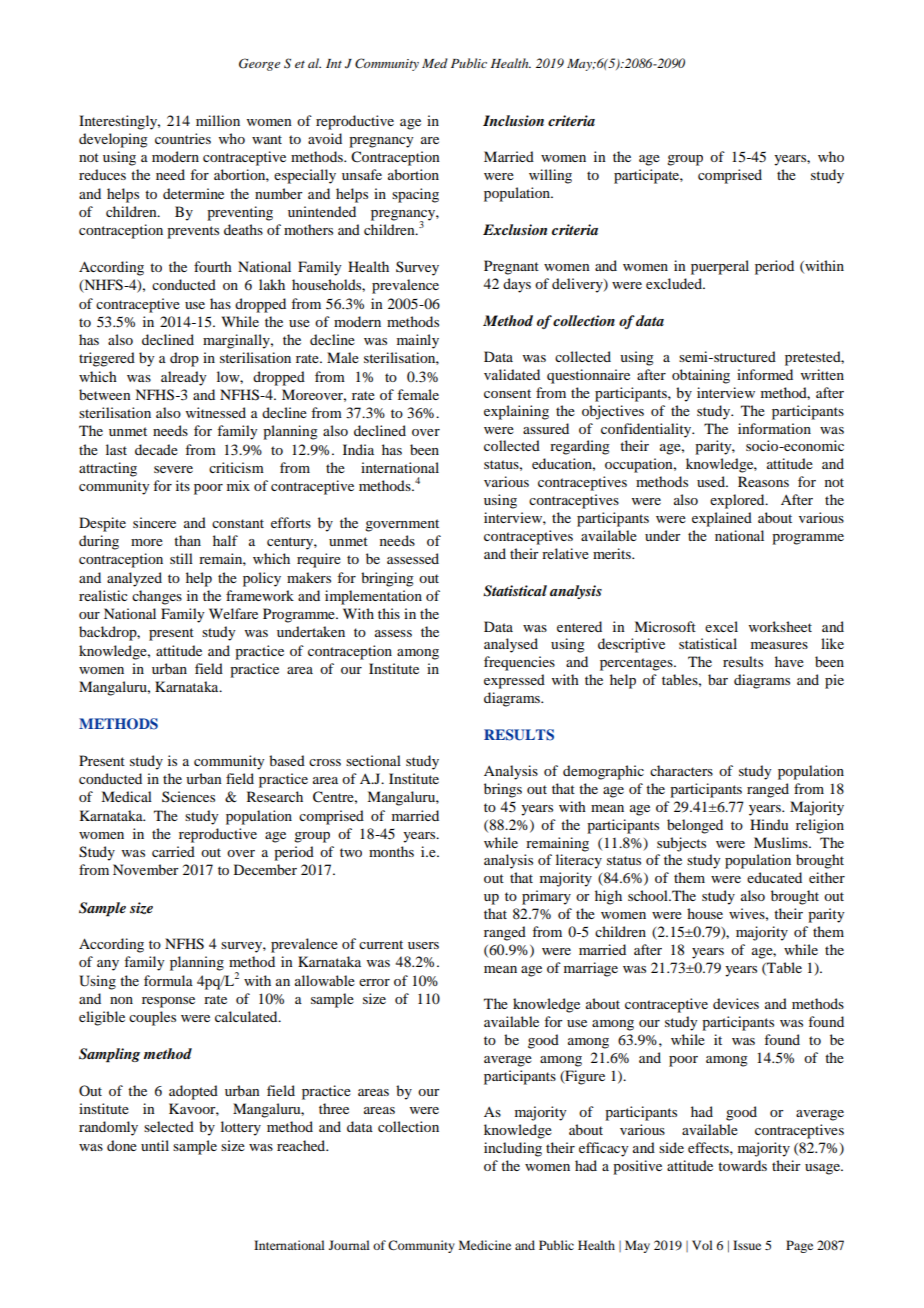  Describe the element at coordinates (720, 267) in the screenshot. I see `puerperal` at that location.
